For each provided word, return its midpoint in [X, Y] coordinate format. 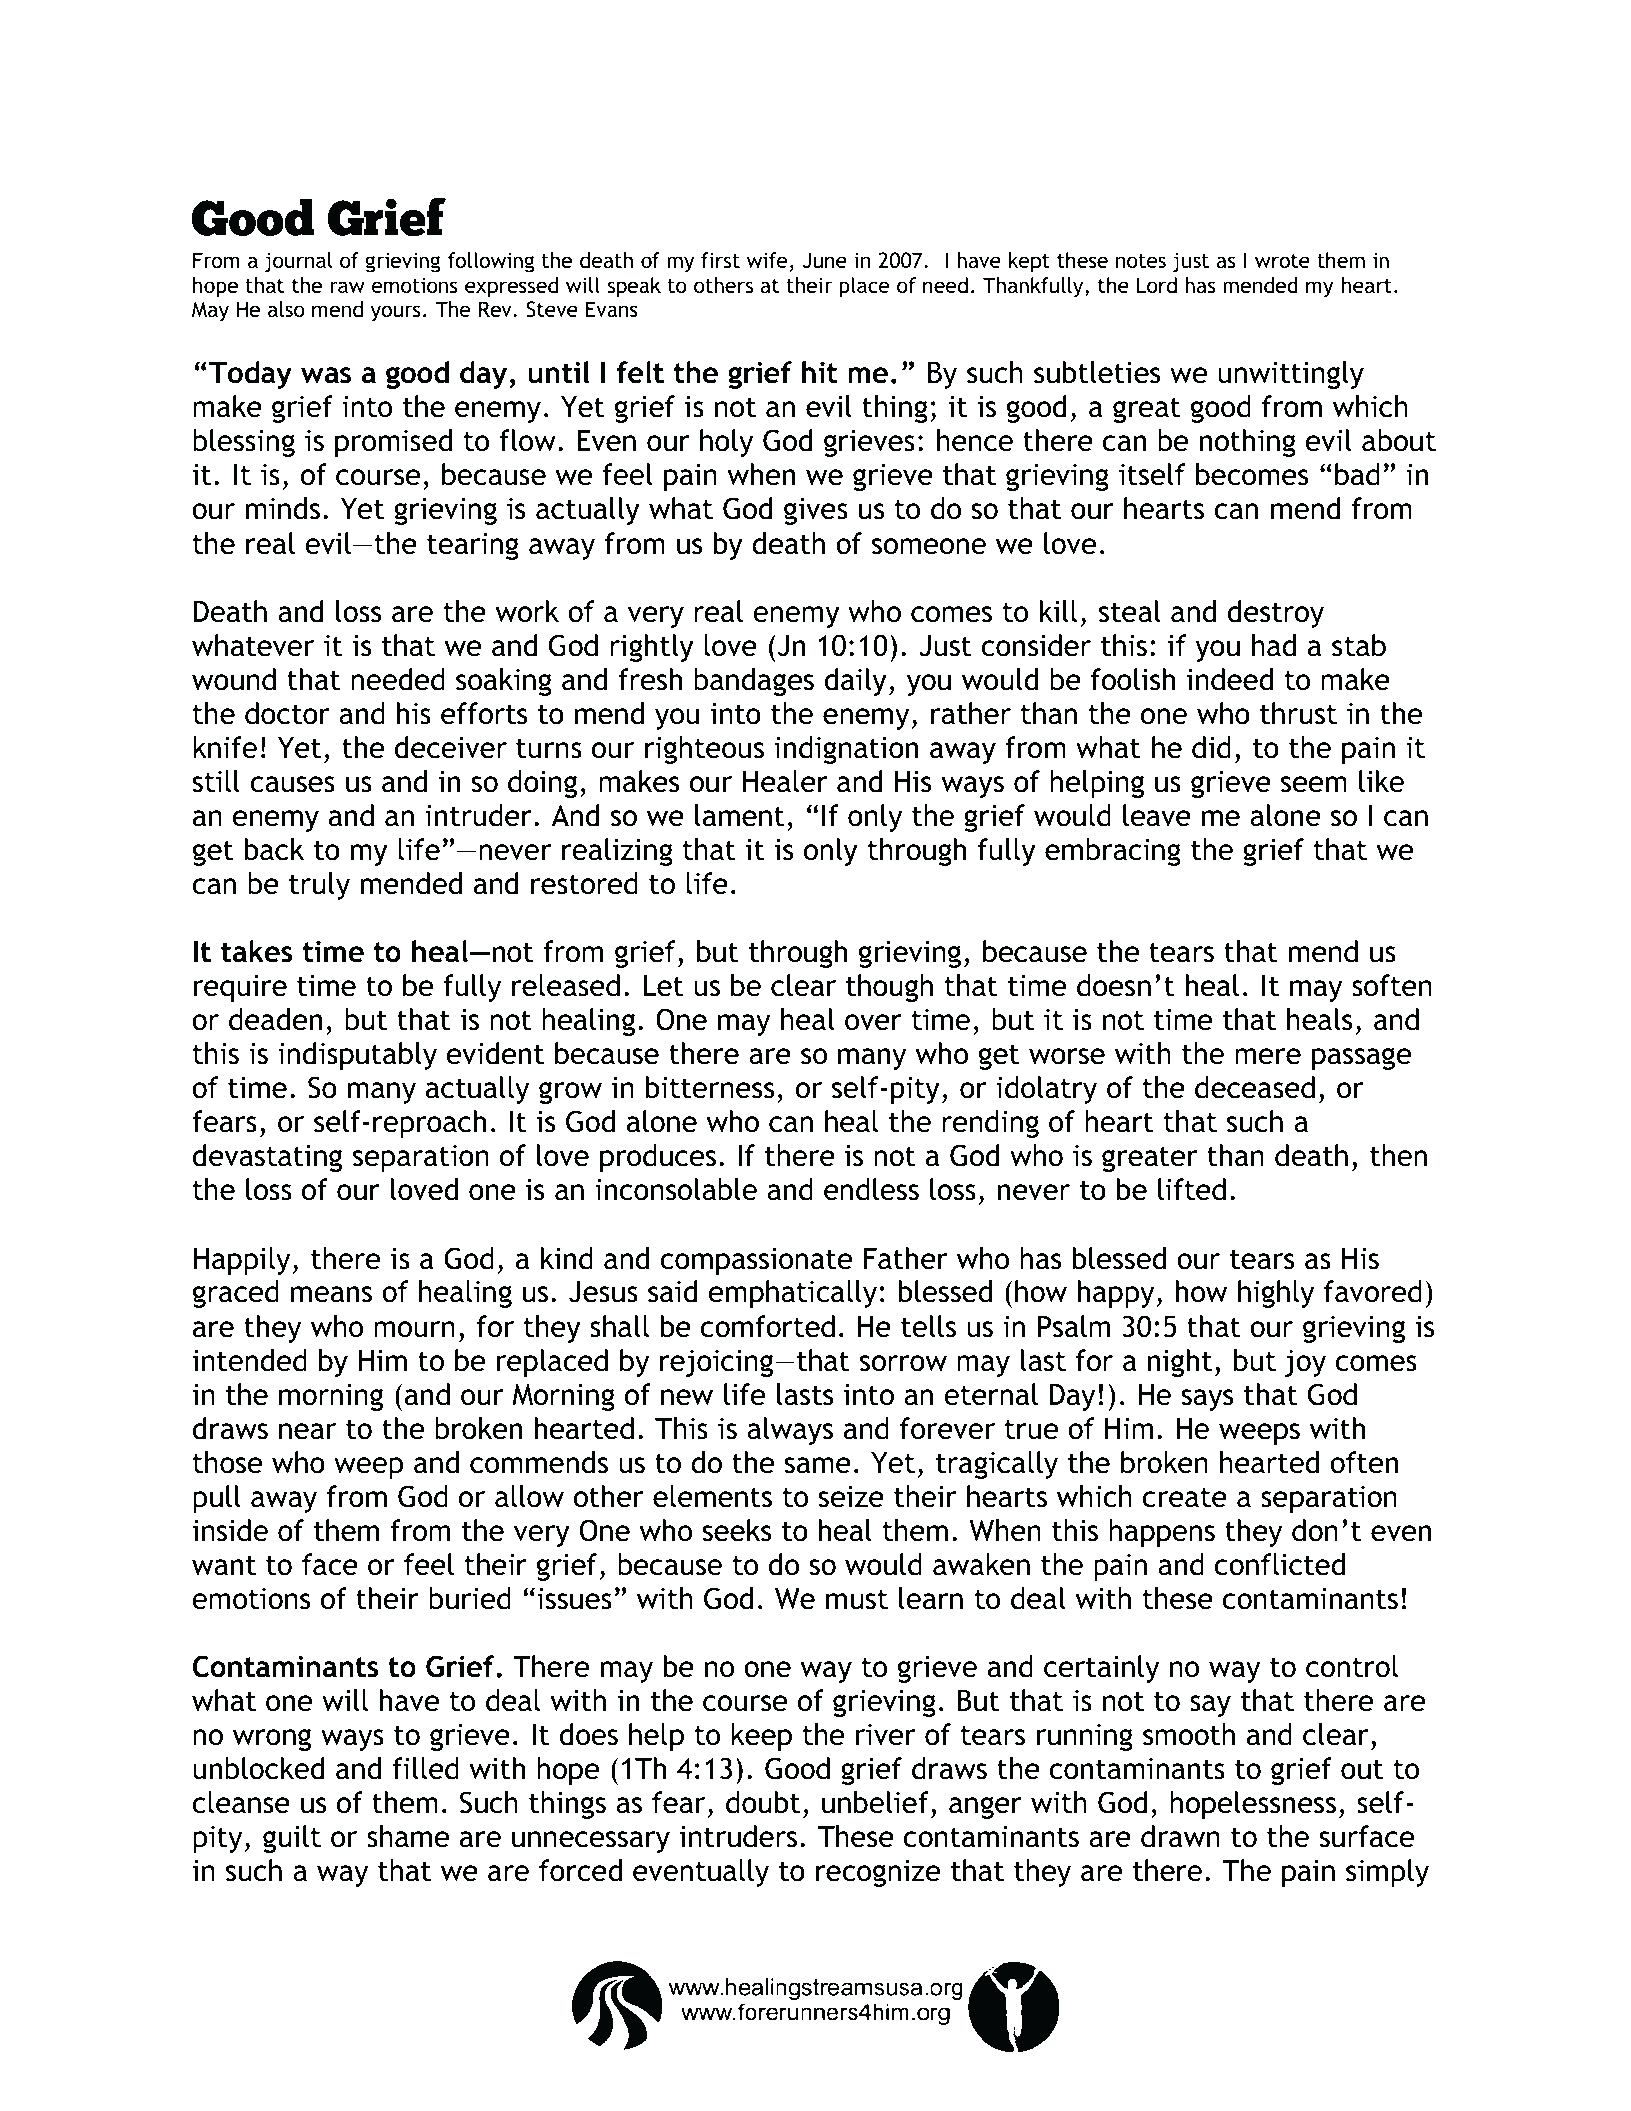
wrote [1282, 261]
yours [395, 313]
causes [292, 784]
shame [408, 1836]
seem [1314, 784]
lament [740, 815]
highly [1276, 1294]
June [825, 260]
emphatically [793, 1294]
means [331, 1294]
